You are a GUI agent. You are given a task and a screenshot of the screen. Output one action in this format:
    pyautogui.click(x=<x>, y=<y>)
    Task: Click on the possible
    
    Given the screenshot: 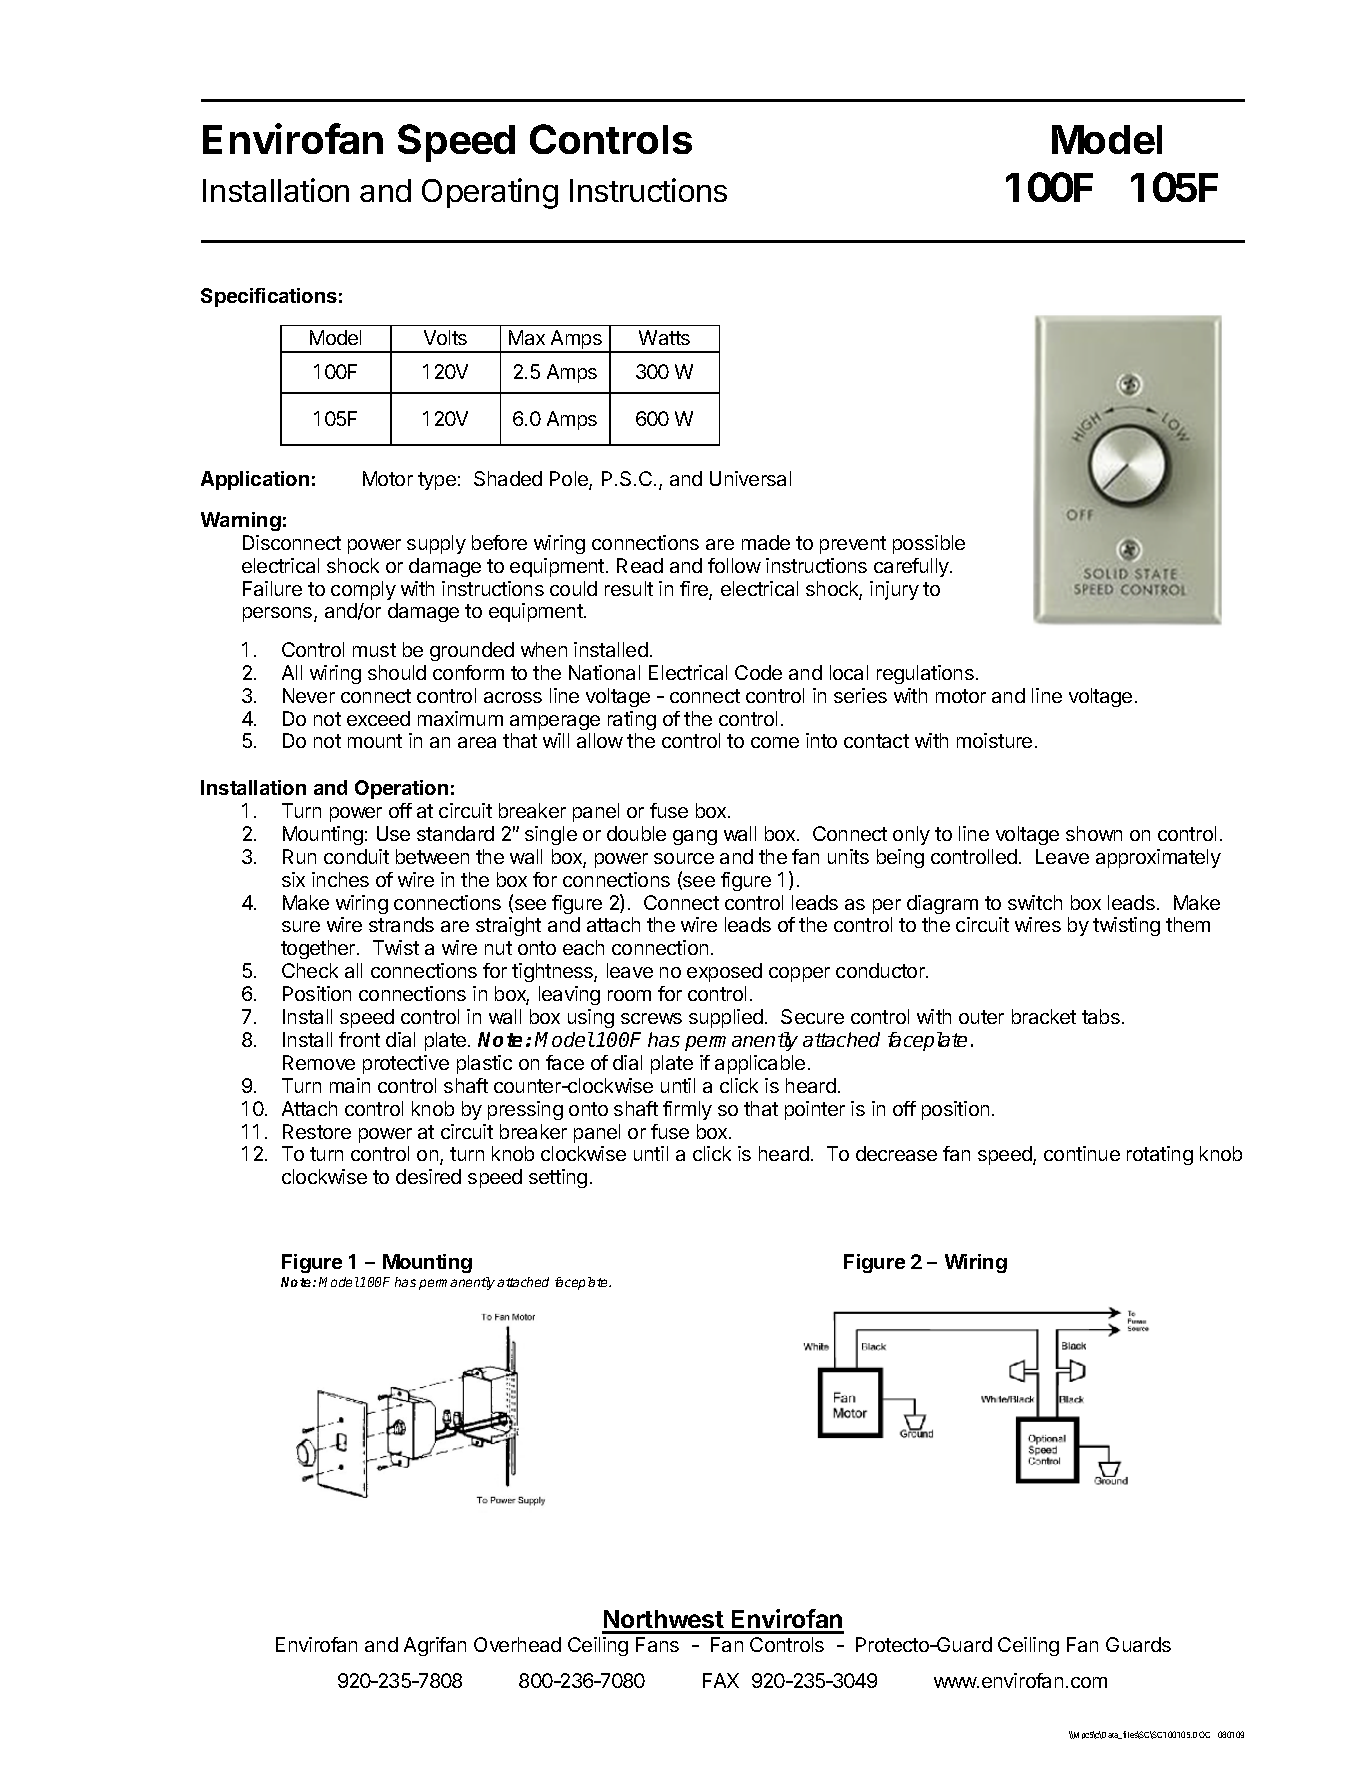 What is the action you would take?
    pyautogui.click(x=929, y=544)
